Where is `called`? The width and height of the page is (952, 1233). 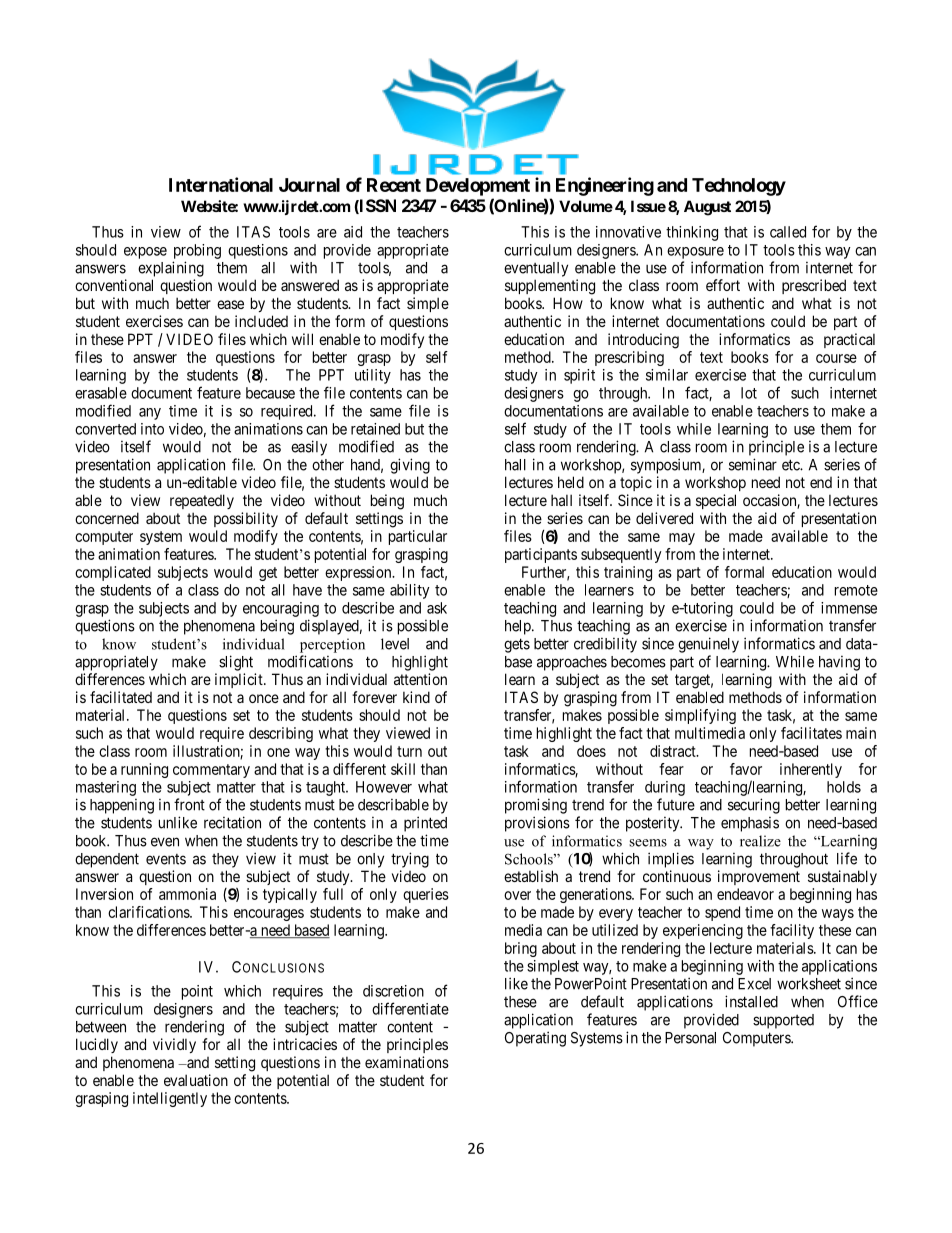 called is located at coordinates (788, 232).
